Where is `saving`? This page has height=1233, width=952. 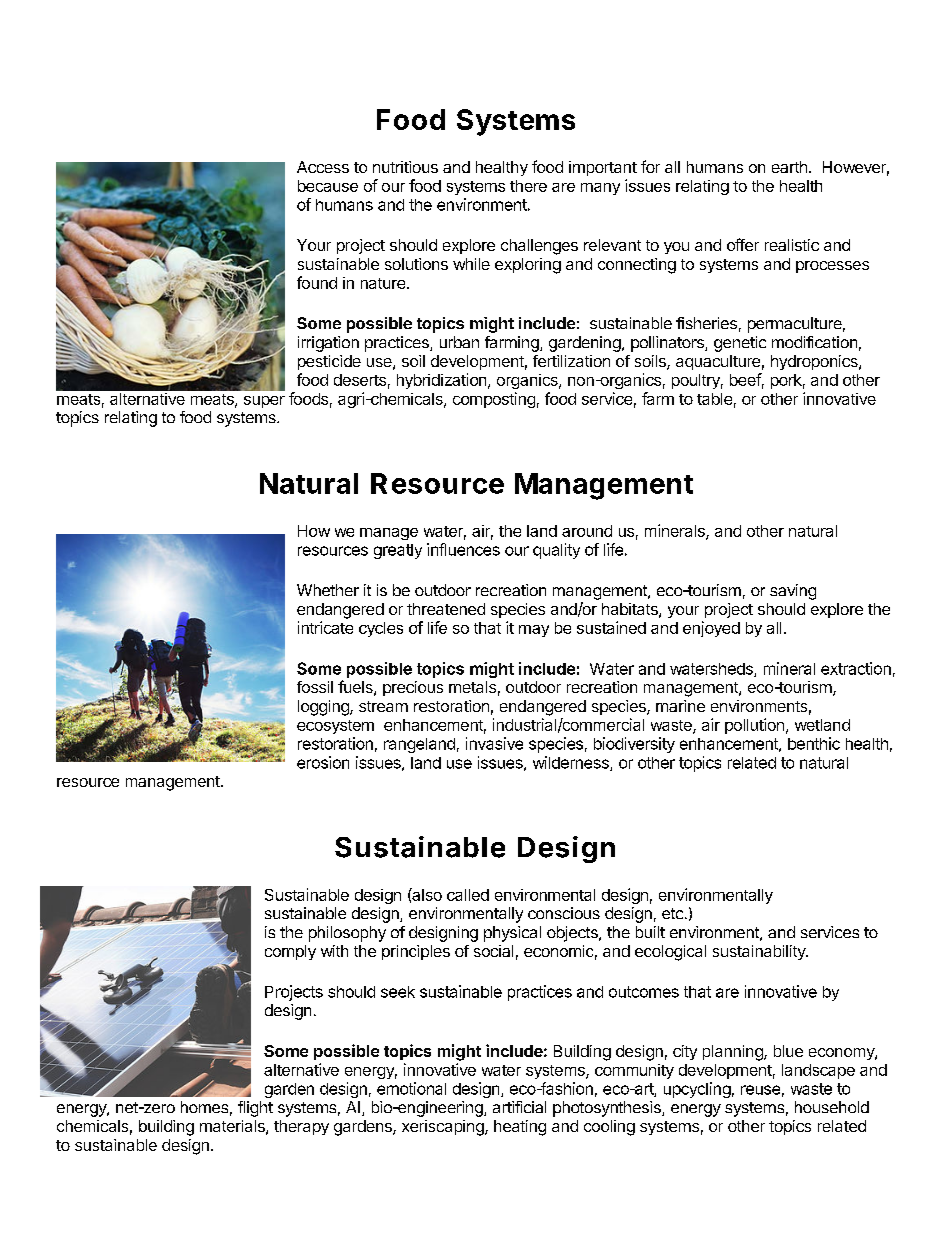
saving is located at coordinates (793, 592).
